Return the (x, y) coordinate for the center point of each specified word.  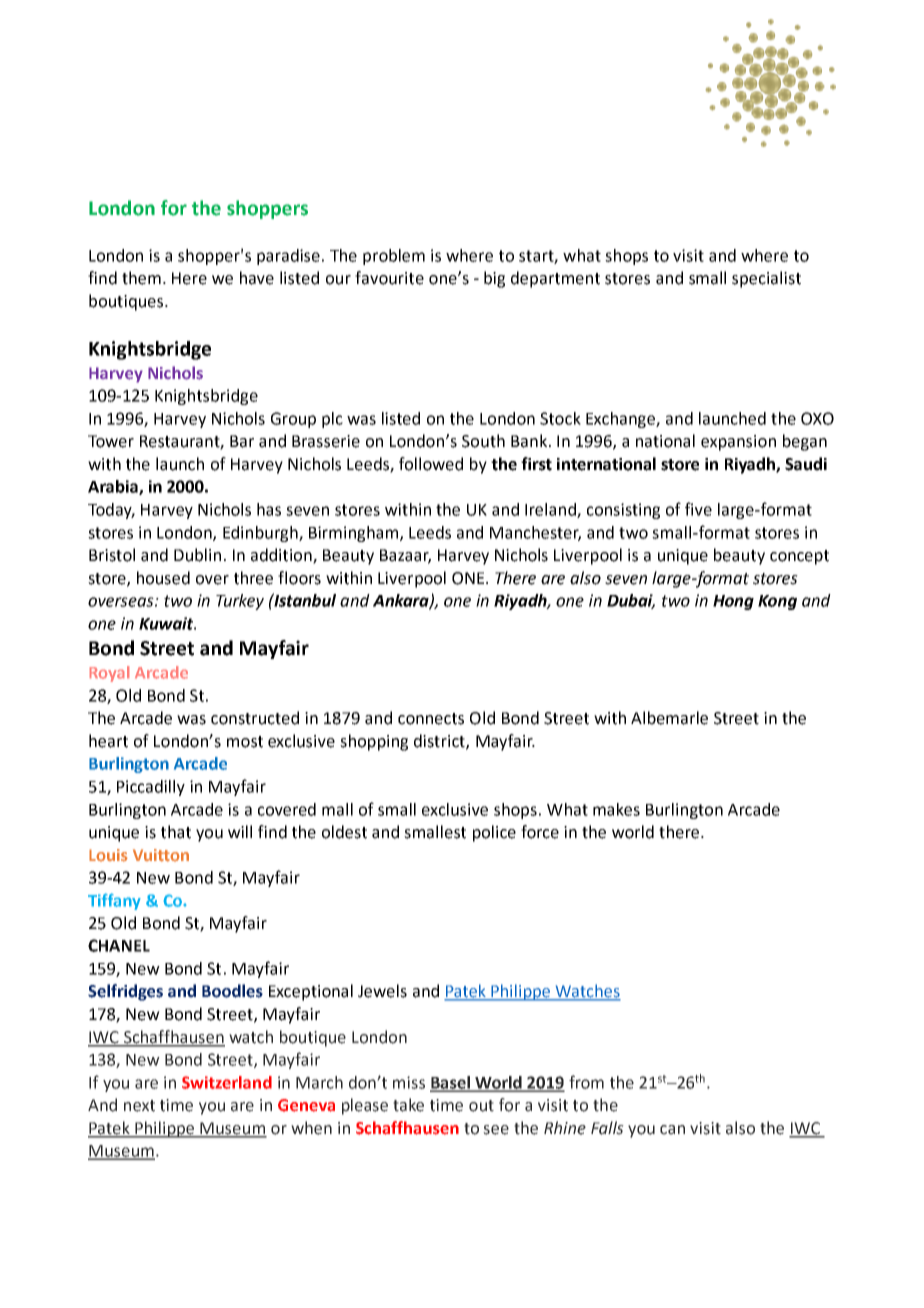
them (141, 278)
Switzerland (227, 1082)
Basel (451, 1083)
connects (431, 719)
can (672, 1130)
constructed (255, 718)
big (494, 279)
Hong (733, 602)
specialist (766, 279)
